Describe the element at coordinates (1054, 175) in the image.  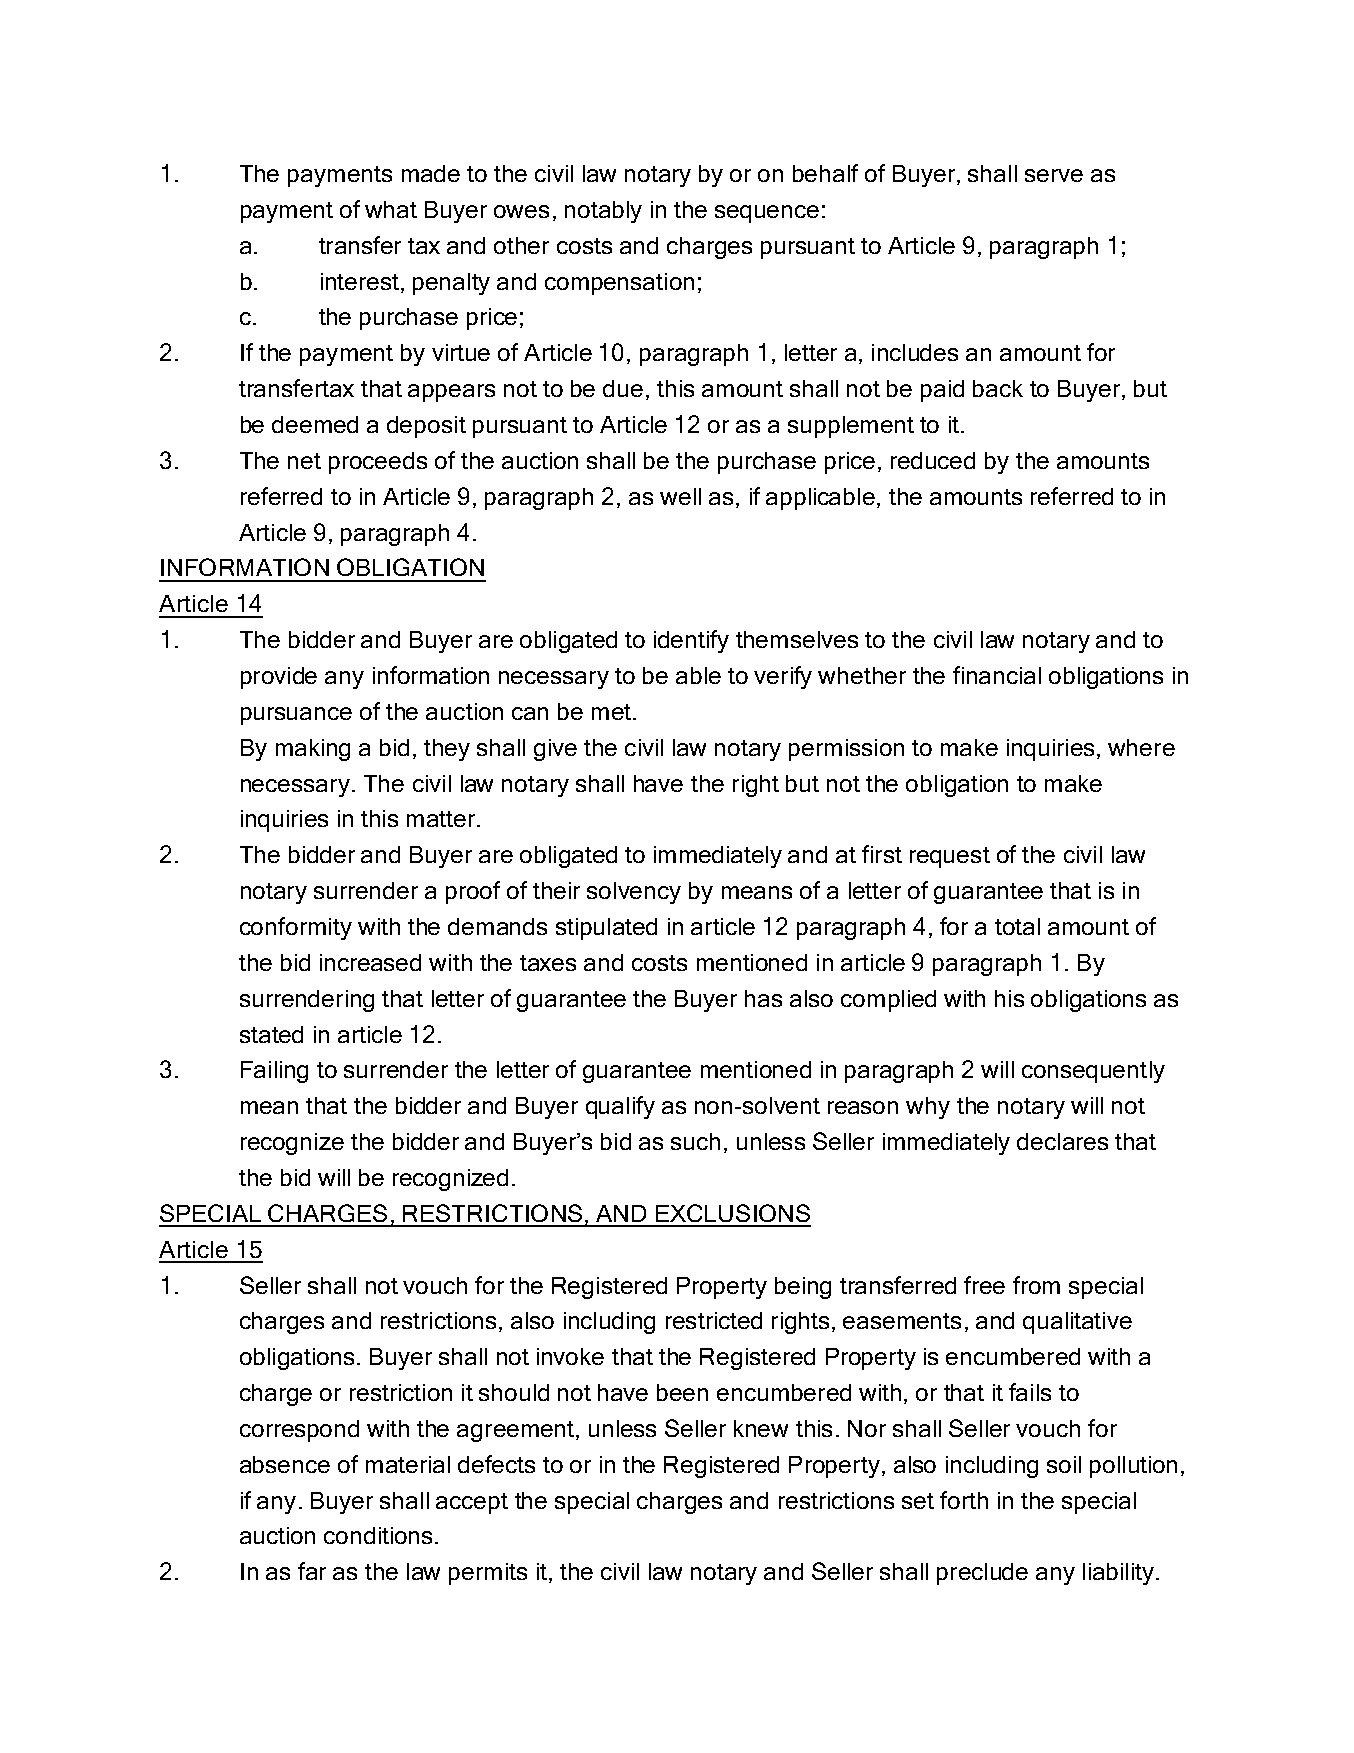
I see `serve` at that location.
